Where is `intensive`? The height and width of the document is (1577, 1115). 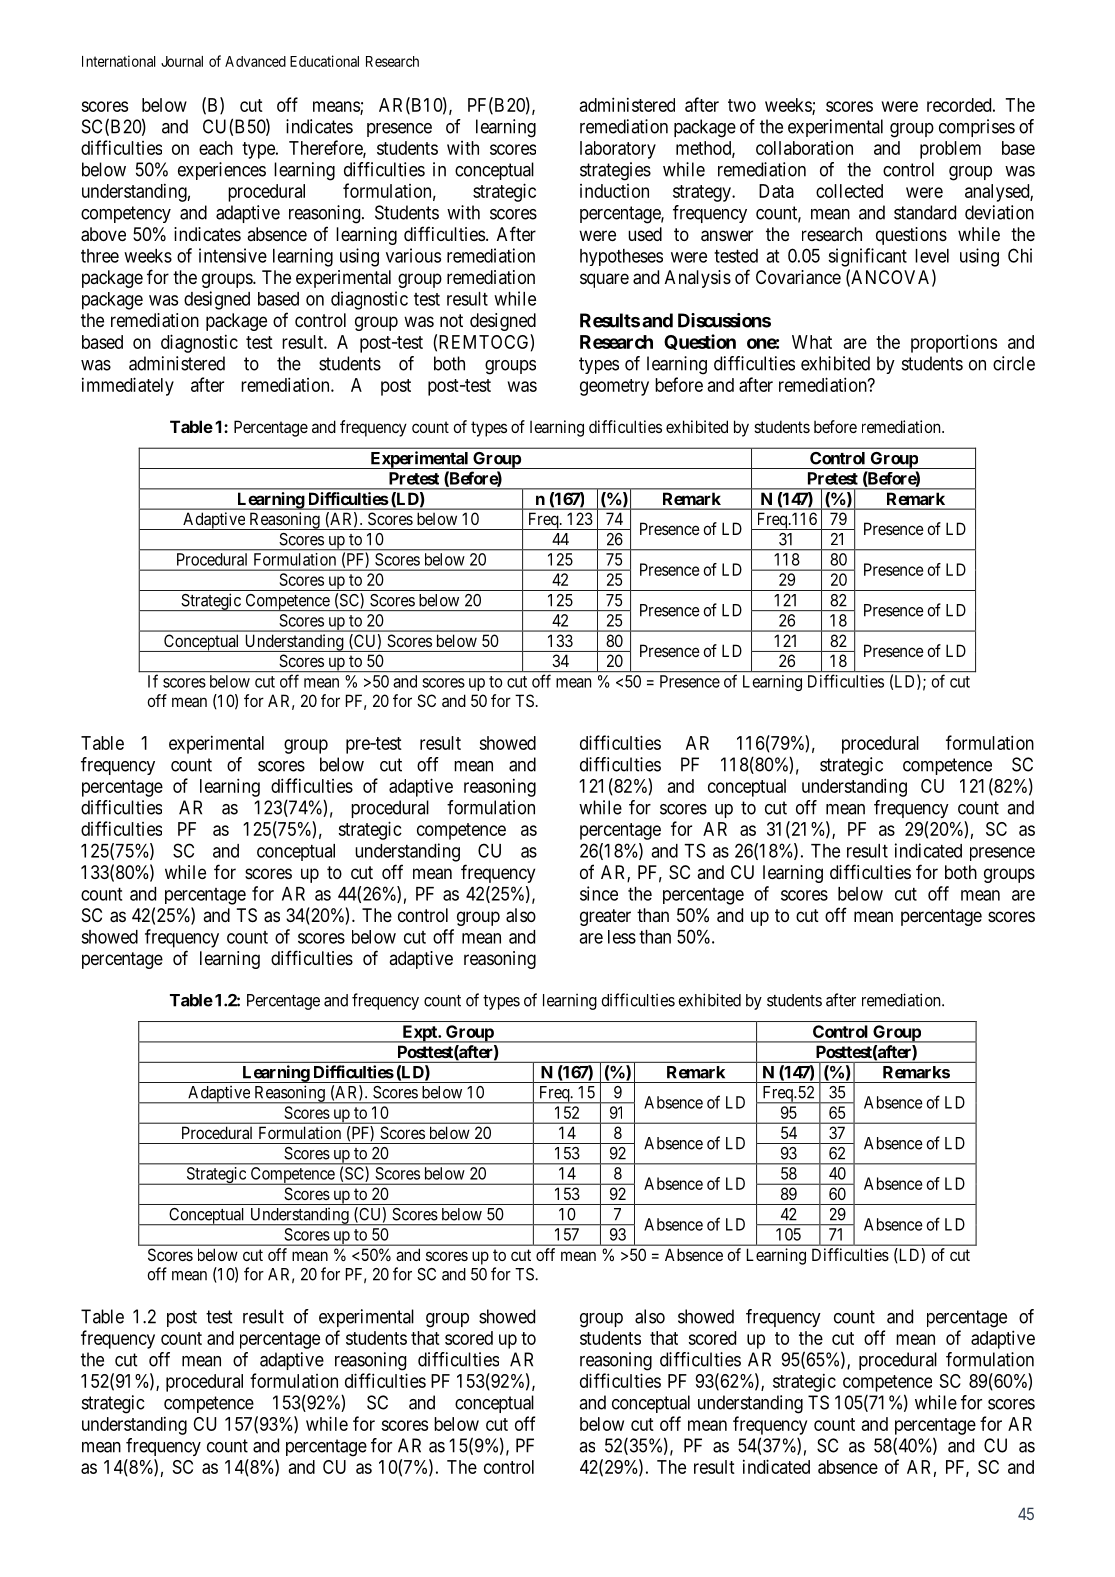 intensive is located at coordinates (233, 255).
